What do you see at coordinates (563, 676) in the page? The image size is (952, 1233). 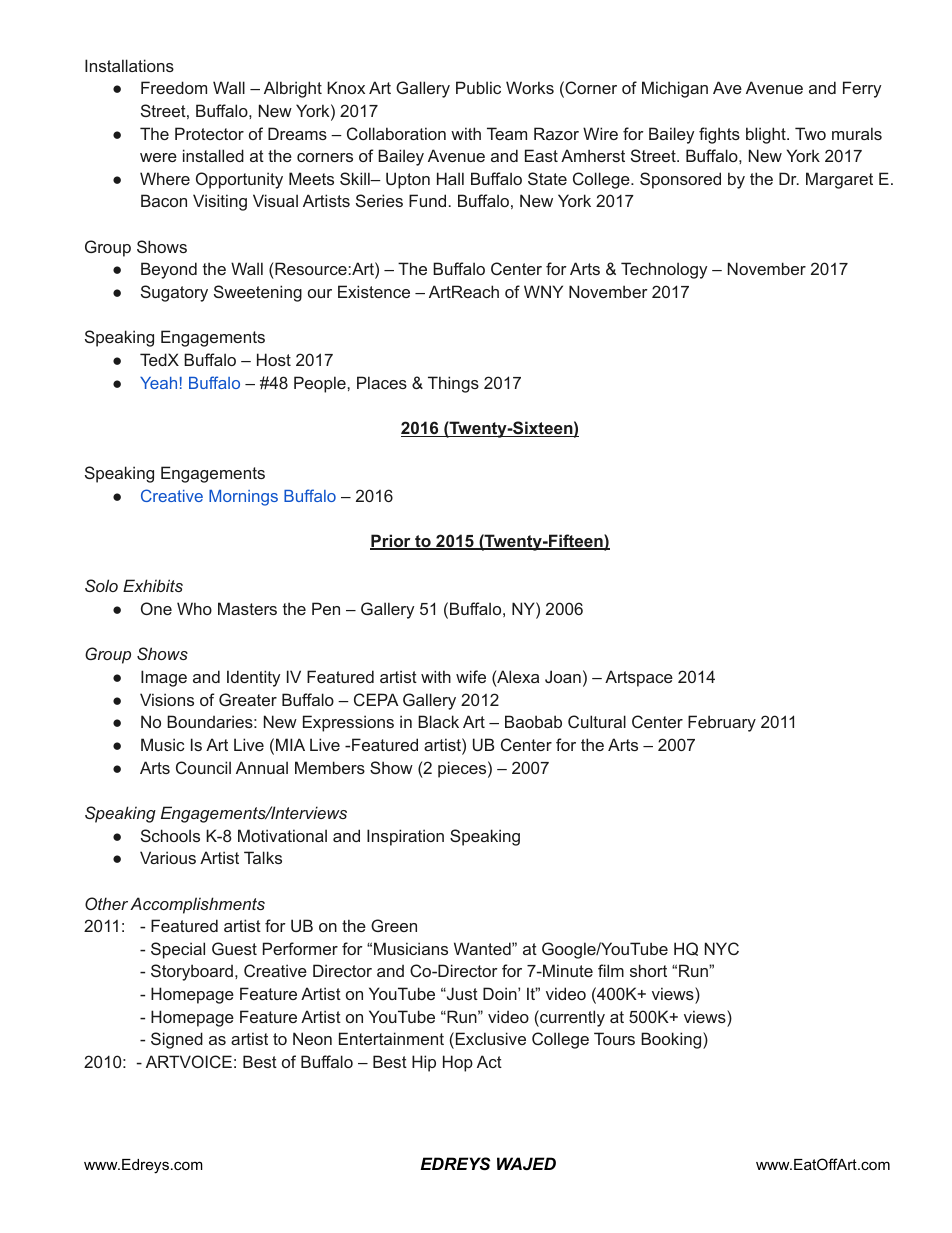 I see `Joan` at bounding box center [563, 676].
